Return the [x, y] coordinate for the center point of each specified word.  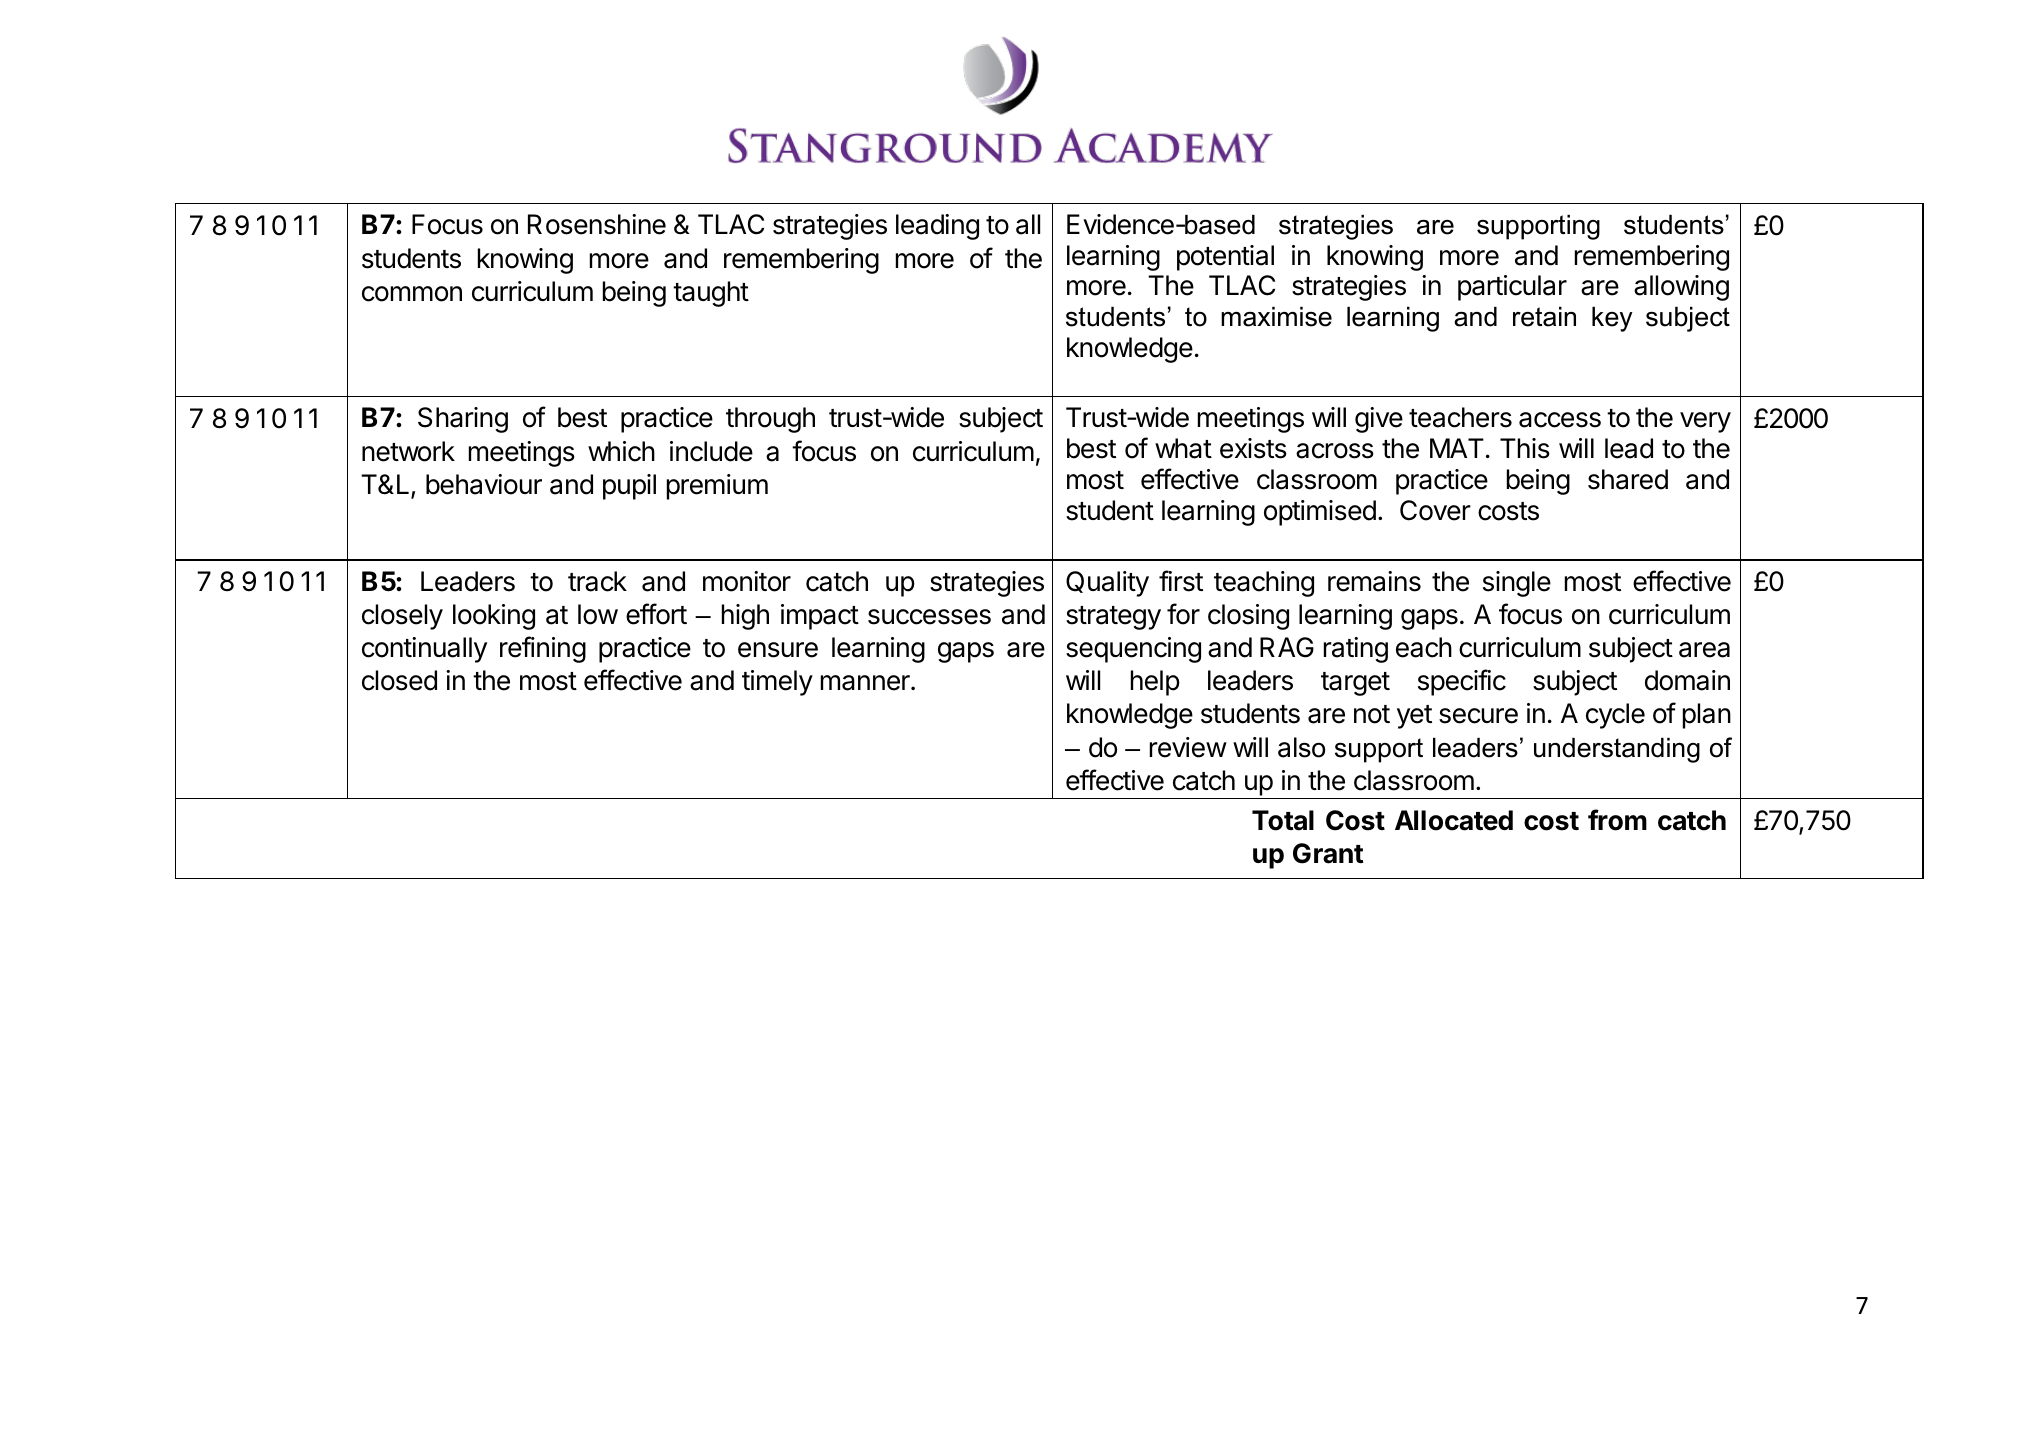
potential [1225, 258]
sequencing [1133, 650]
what [1183, 448]
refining [543, 649]
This [1525, 448]
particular [1512, 288]
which [621, 451]
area [1704, 650]
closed [399, 680]
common [412, 294]
